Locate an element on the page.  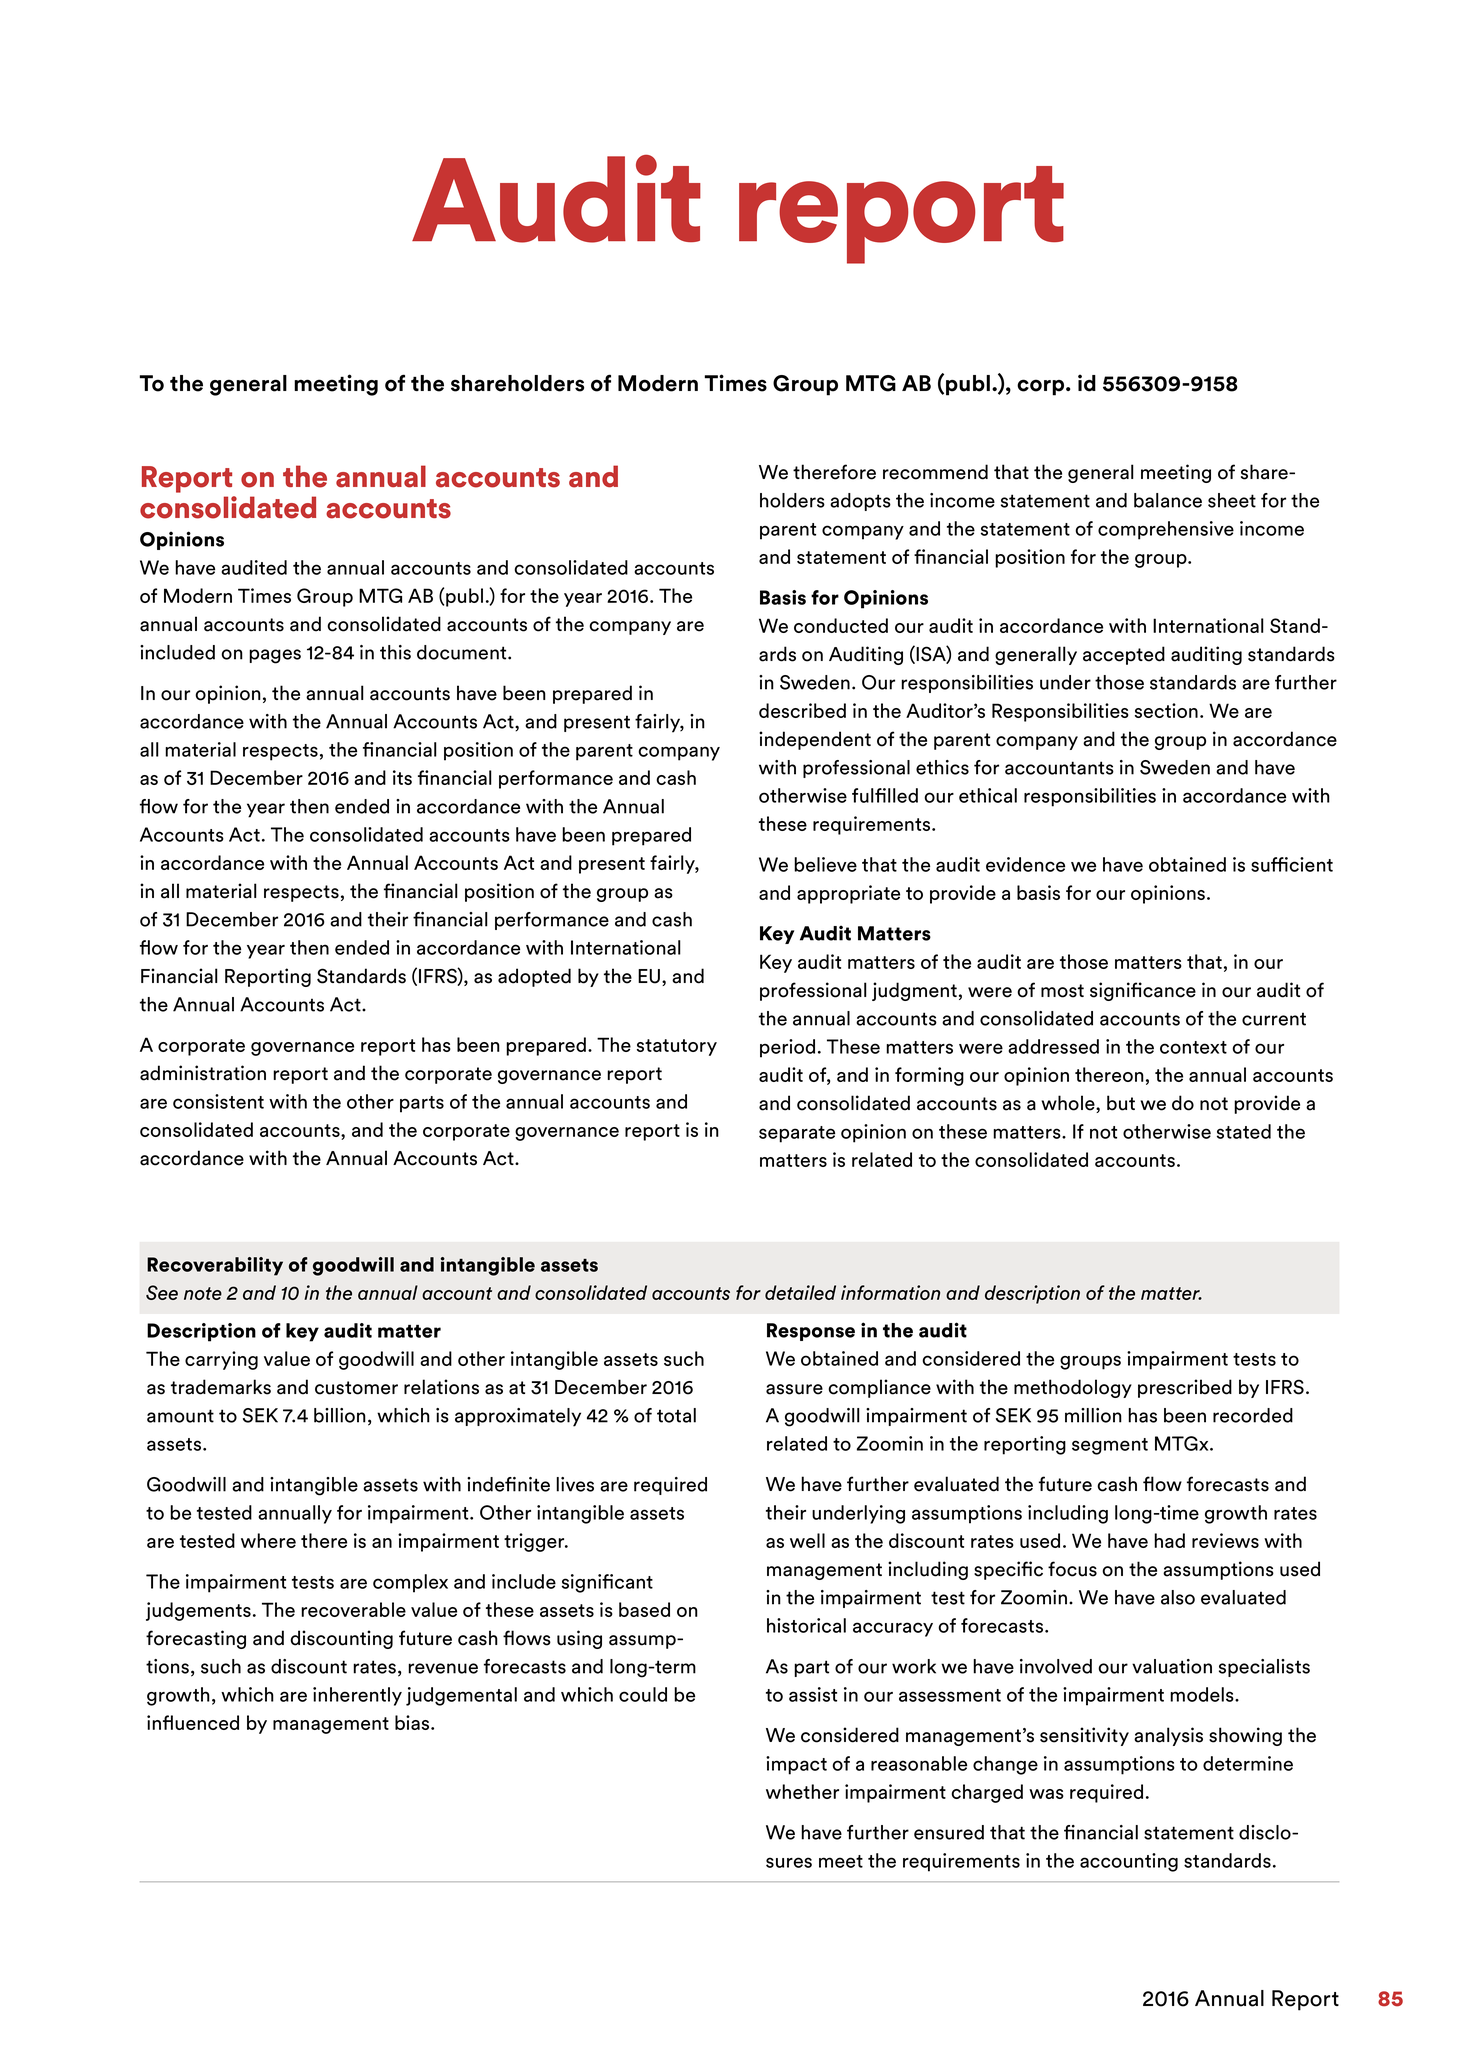
separate is located at coordinates (797, 1134).
